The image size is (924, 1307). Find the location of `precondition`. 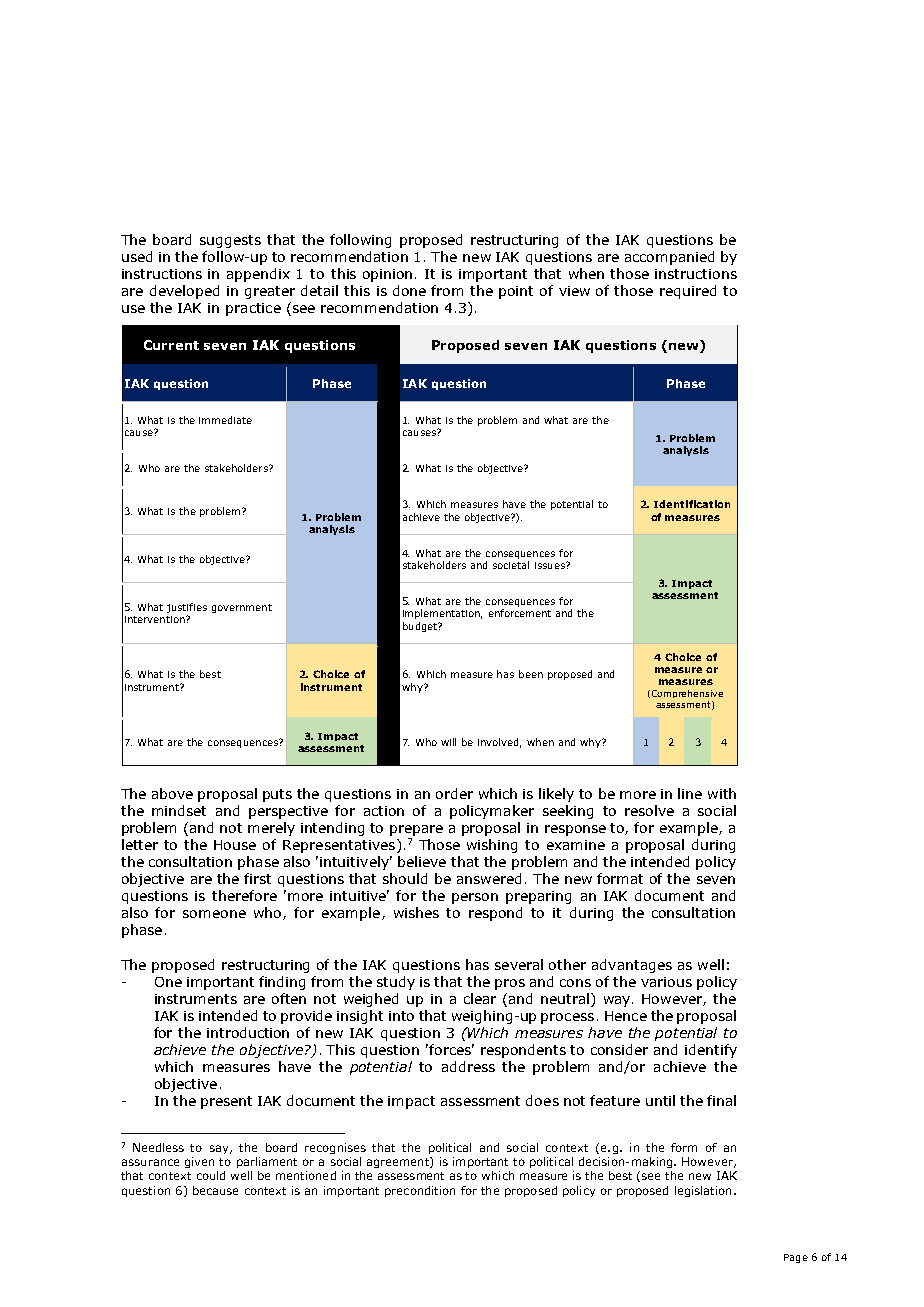

precondition is located at coordinates (420, 1191).
